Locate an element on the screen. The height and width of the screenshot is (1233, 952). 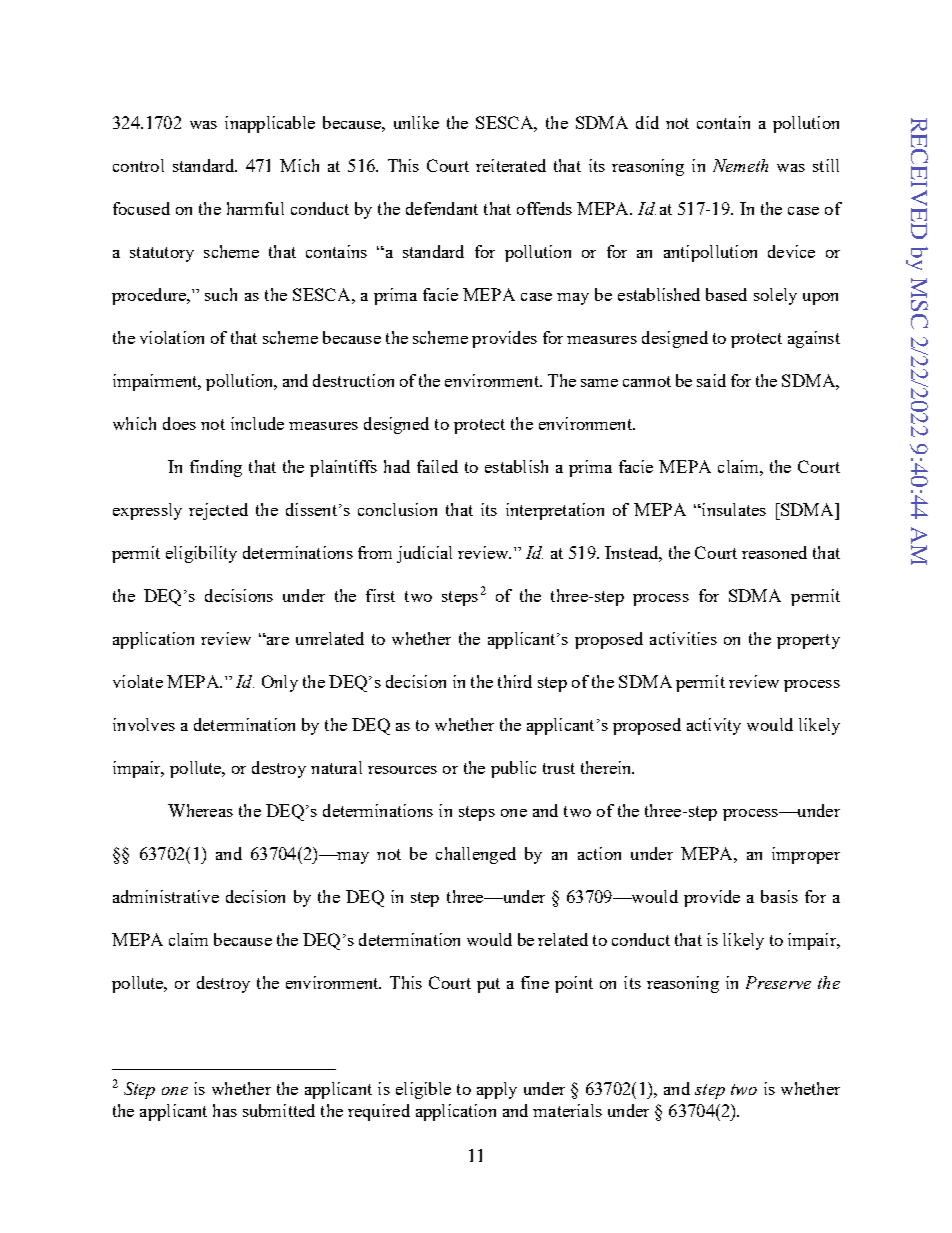
same is located at coordinates (599, 383).
